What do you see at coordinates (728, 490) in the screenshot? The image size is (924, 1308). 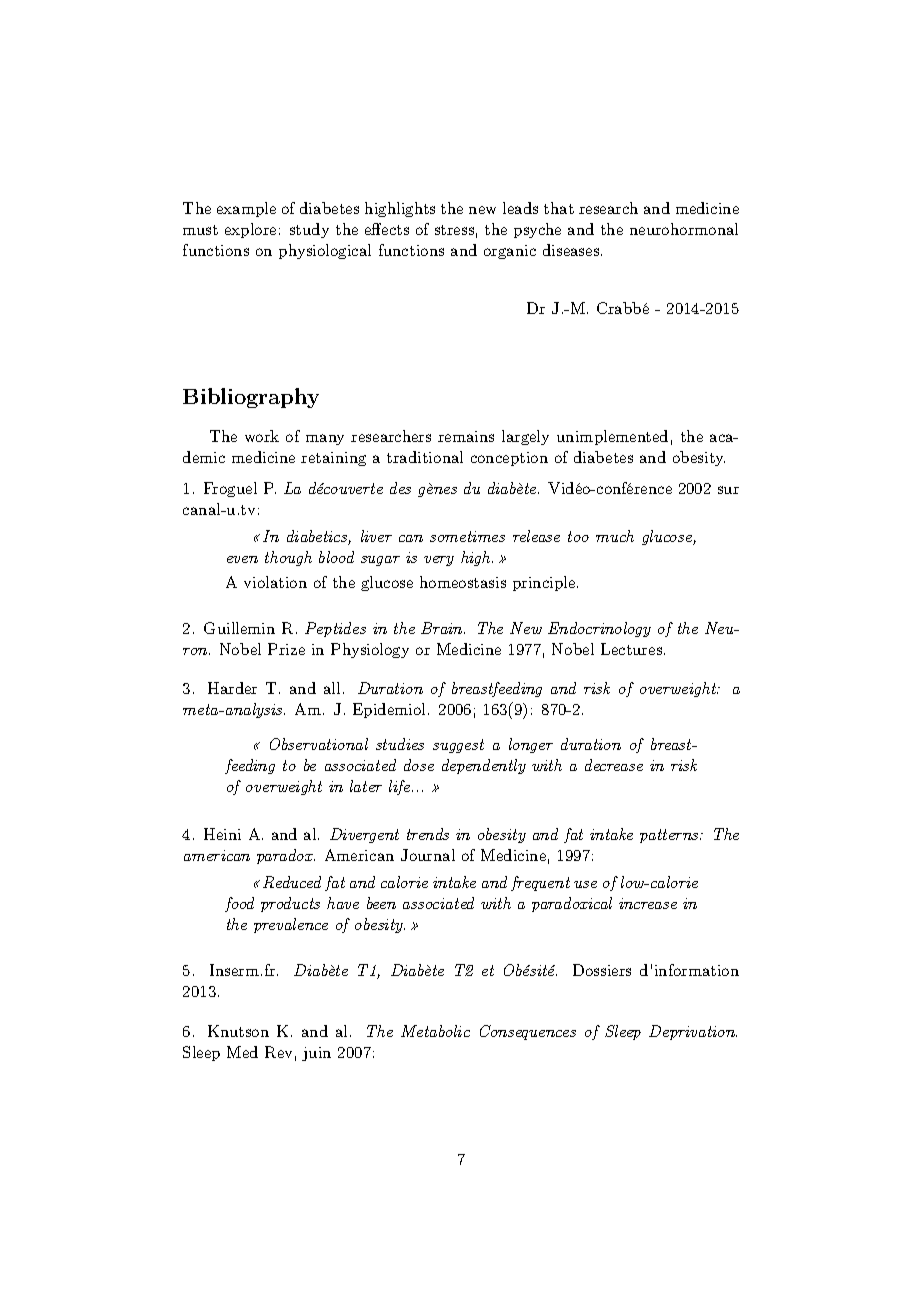 I see `sur` at bounding box center [728, 490].
